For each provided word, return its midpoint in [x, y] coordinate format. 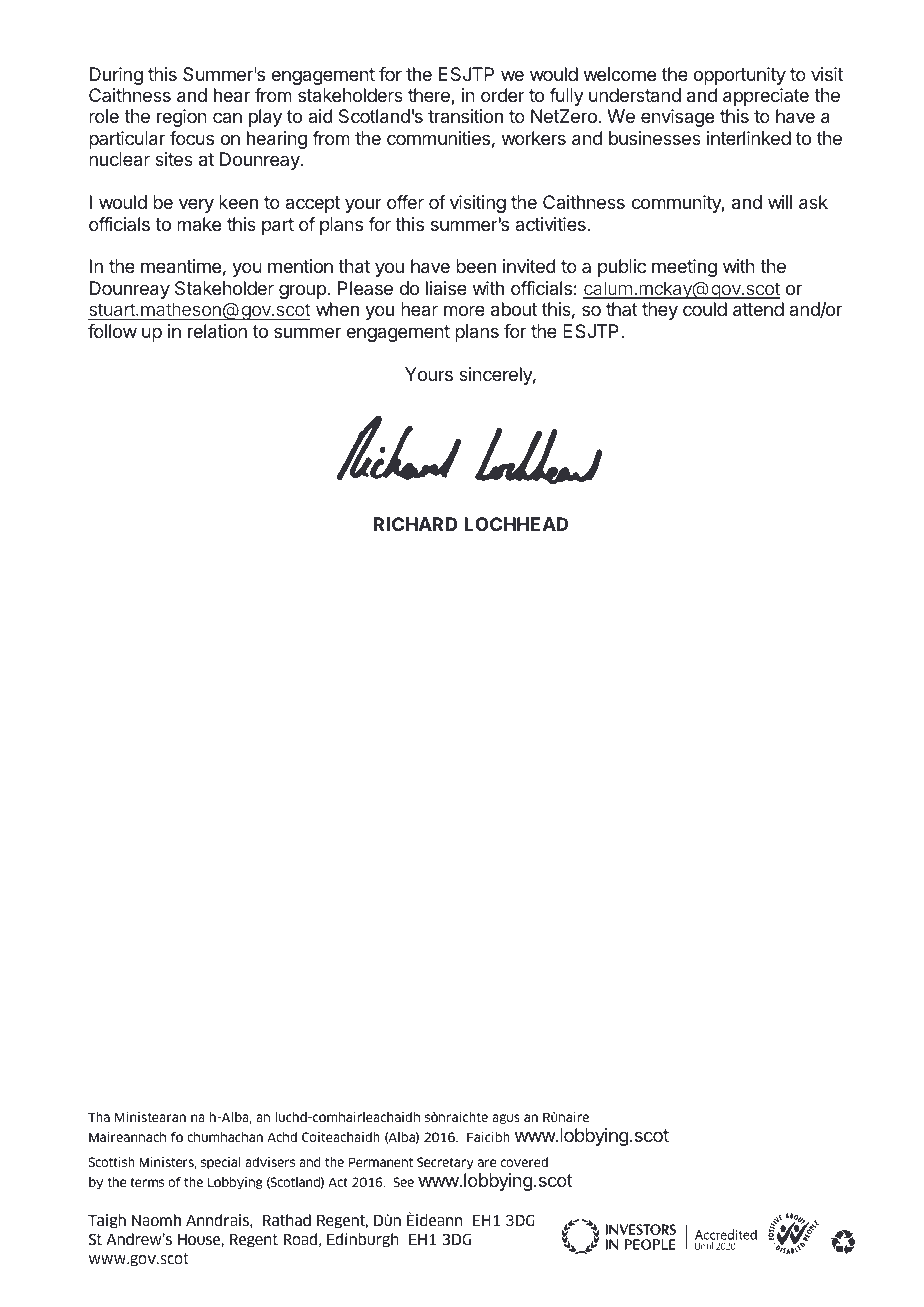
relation [217, 331]
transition [465, 116]
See [403, 1182]
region [182, 118]
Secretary [445, 1163]
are [487, 1163]
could [705, 309]
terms [147, 1182]
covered [524, 1162]
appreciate [766, 97]
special [221, 1163]
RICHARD [415, 524]
